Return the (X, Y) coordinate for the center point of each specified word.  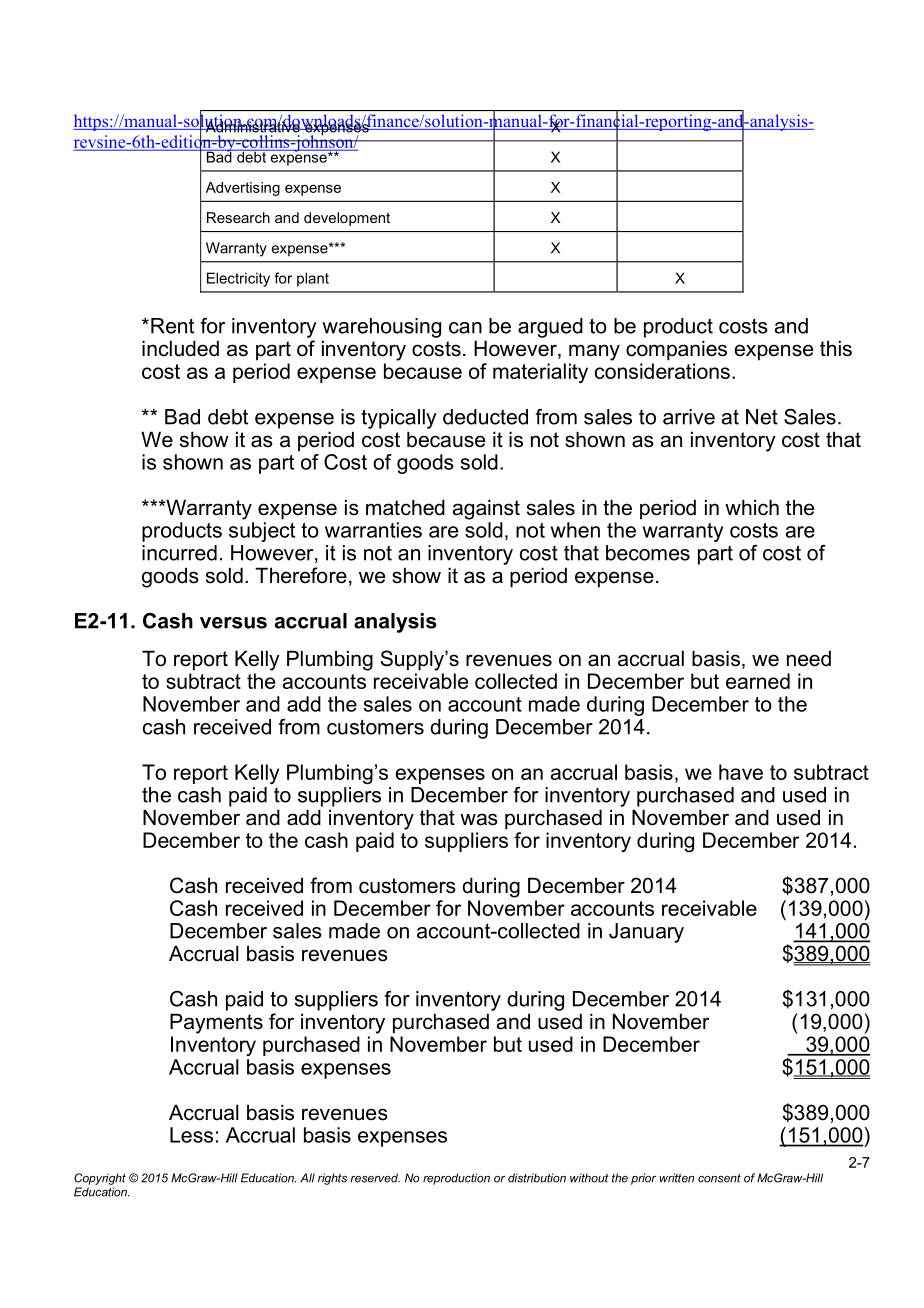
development (347, 219)
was (479, 819)
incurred (179, 553)
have (741, 772)
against (486, 509)
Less (191, 1135)
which (752, 507)
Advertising (243, 189)
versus (233, 623)
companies (676, 350)
